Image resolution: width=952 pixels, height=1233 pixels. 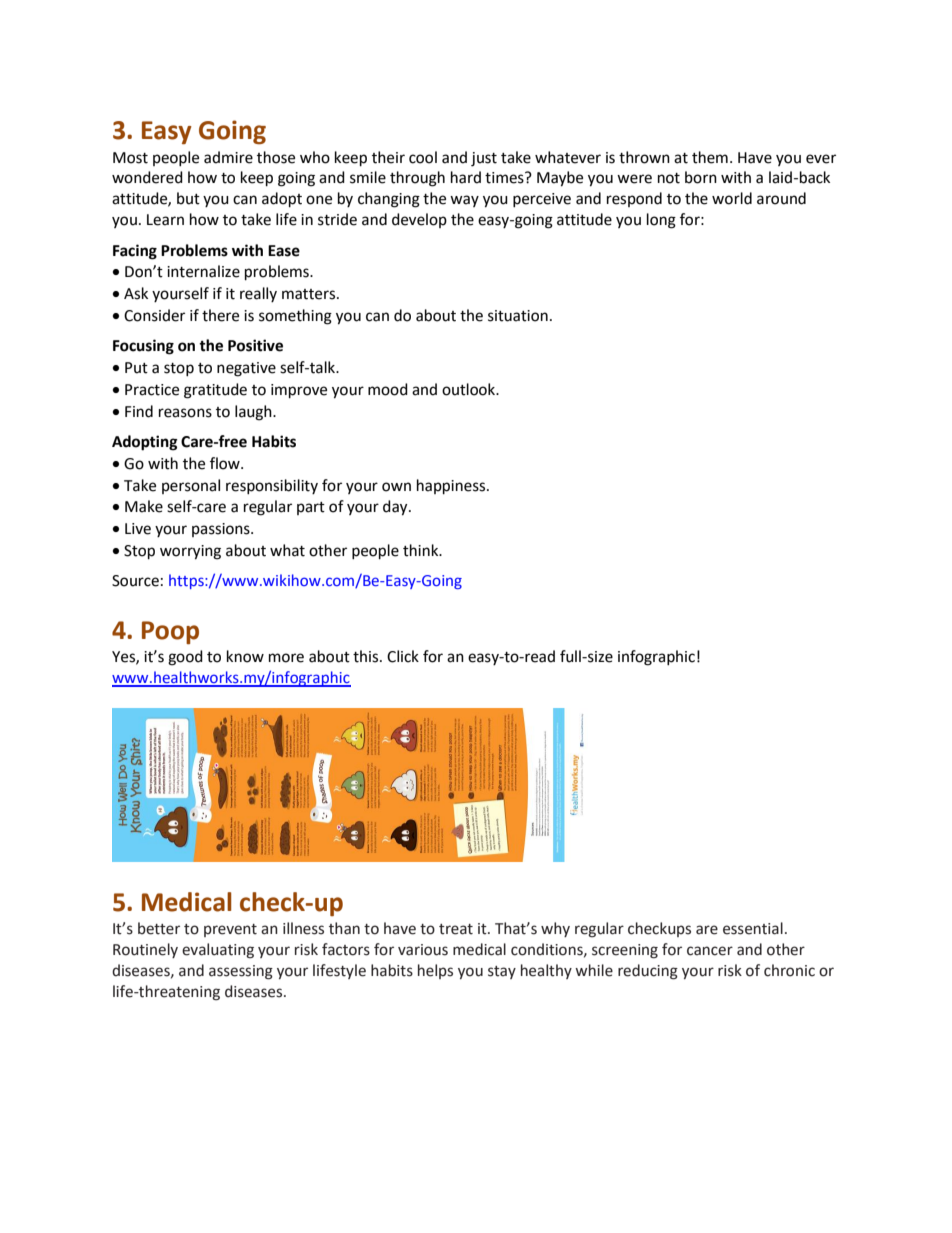 I want to click on evaluating, so click(x=218, y=951).
